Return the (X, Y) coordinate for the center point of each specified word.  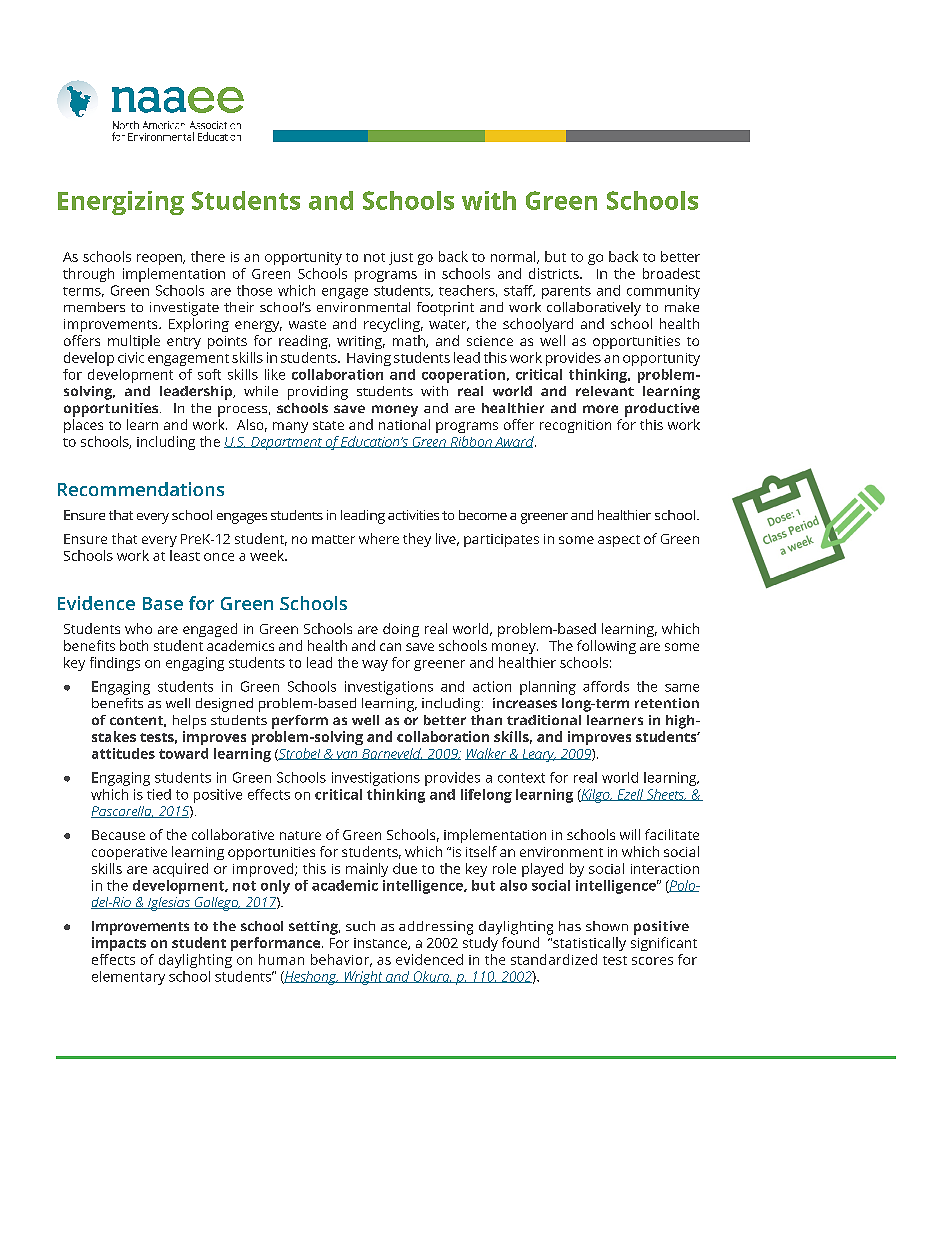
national (404, 424)
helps (189, 722)
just (401, 258)
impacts (119, 944)
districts (555, 273)
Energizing (121, 203)
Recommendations (141, 489)
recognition (575, 426)
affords (606, 686)
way (375, 665)
